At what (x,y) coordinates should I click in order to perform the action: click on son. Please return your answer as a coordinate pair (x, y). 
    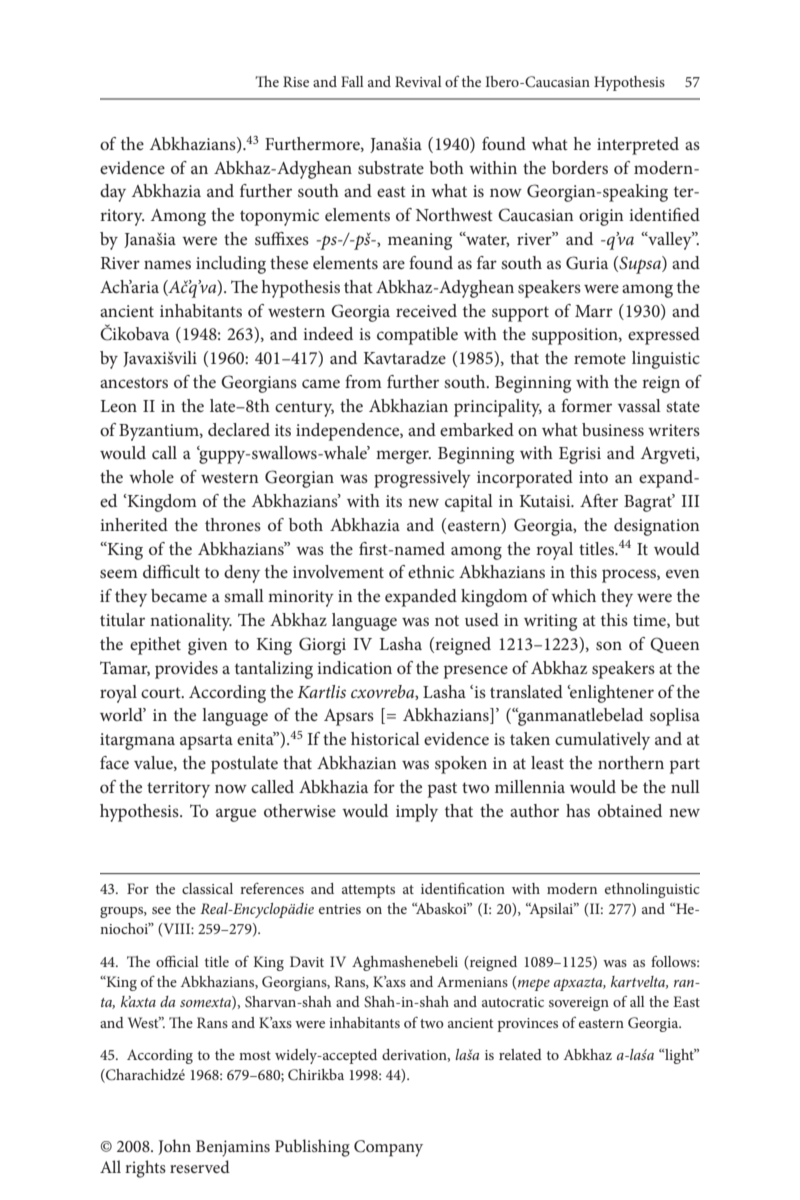
    Looking at the image, I should click on (609, 645).
